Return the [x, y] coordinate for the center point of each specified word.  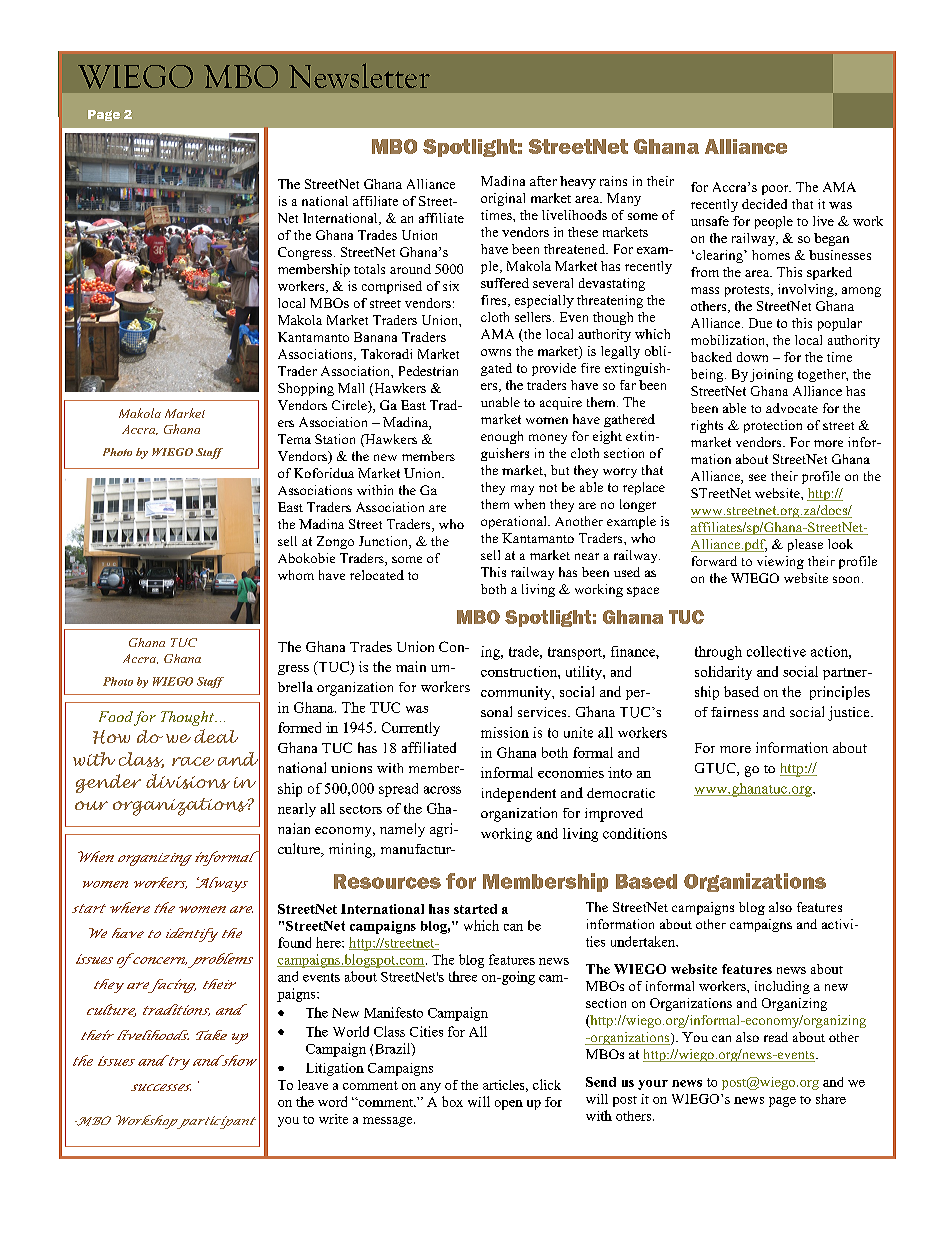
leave [313, 1085]
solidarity [723, 673]
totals [369, 269]
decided [764, 204]
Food [116, 716]
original [503, 199]
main [411, 666]
